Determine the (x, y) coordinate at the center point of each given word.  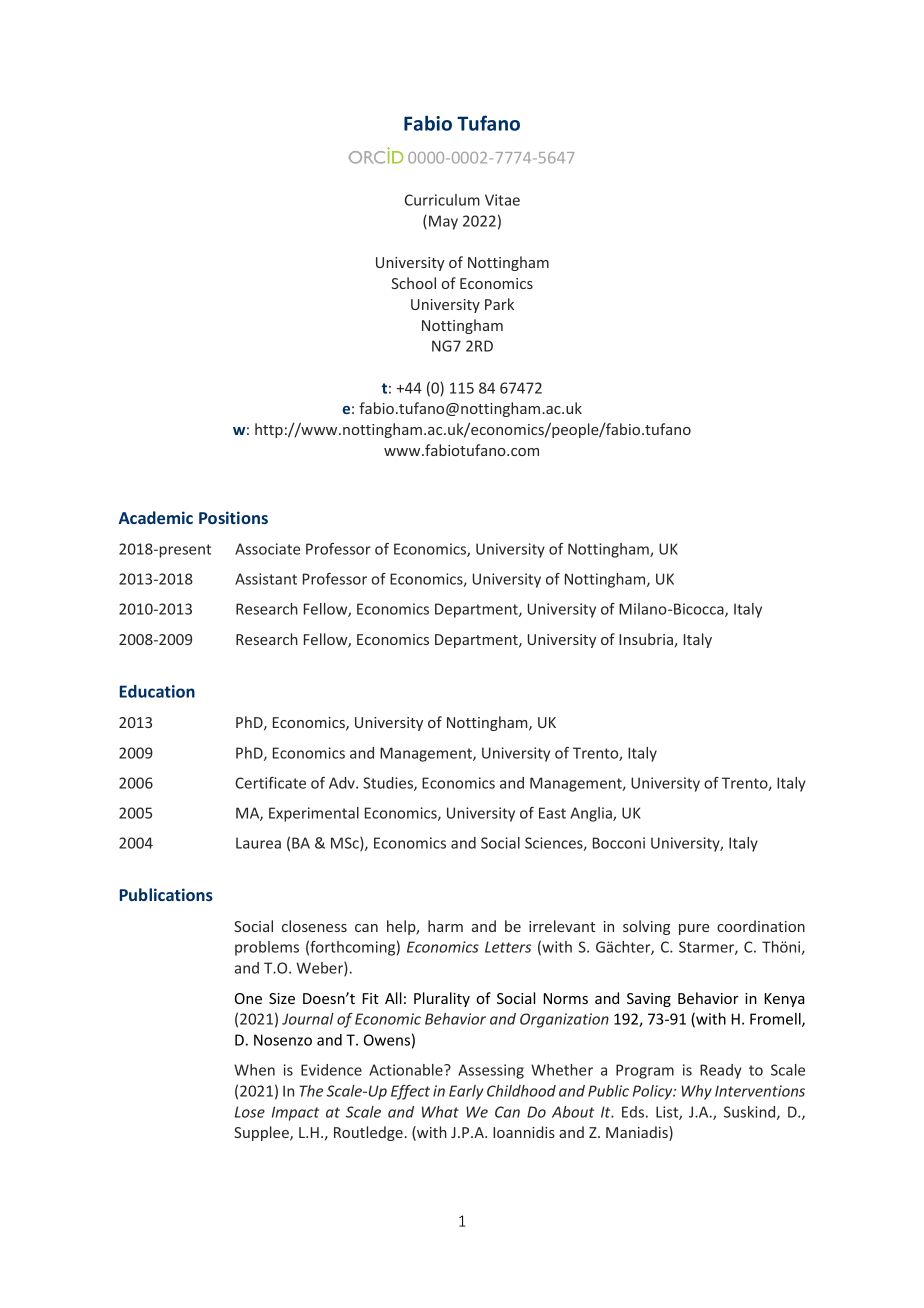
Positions (233, 517)
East (552, 813)
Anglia (592, 814)
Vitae (502, 200)
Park (499, 304)
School (413, 283)
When (254, 1070)
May (443, 222)
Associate (267, 549)
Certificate (270, 783)
